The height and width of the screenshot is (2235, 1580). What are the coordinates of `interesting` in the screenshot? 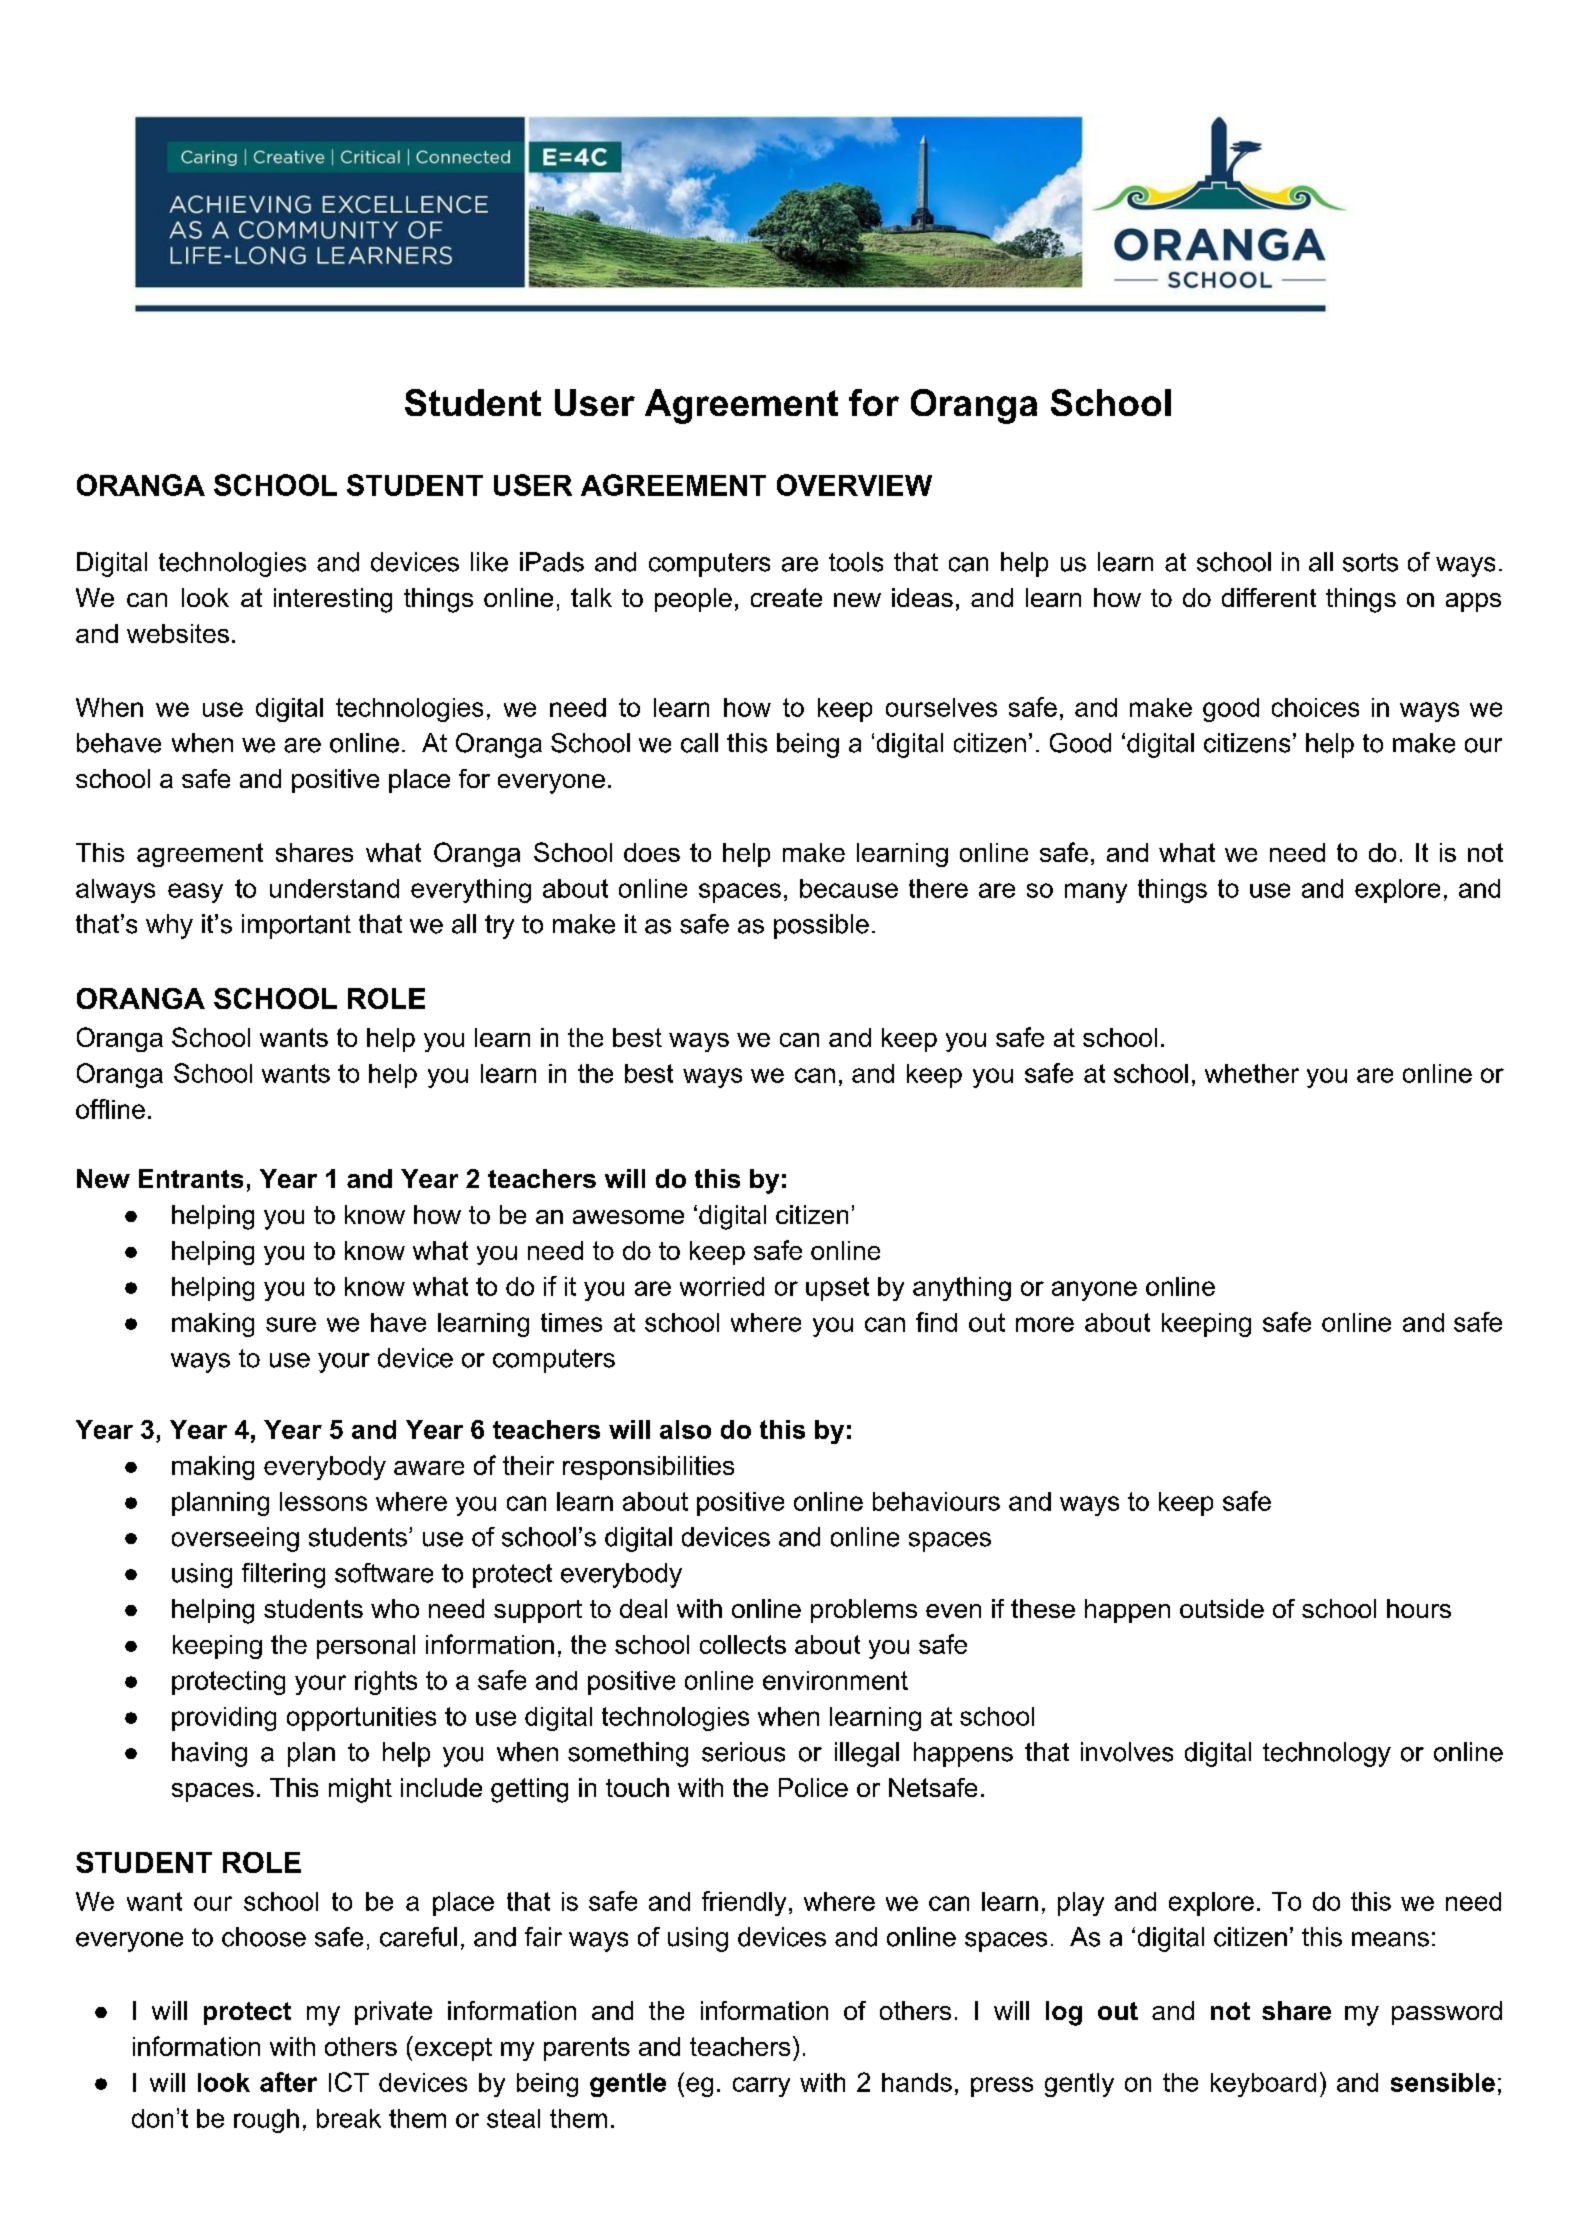 It's located at (333, 600).
